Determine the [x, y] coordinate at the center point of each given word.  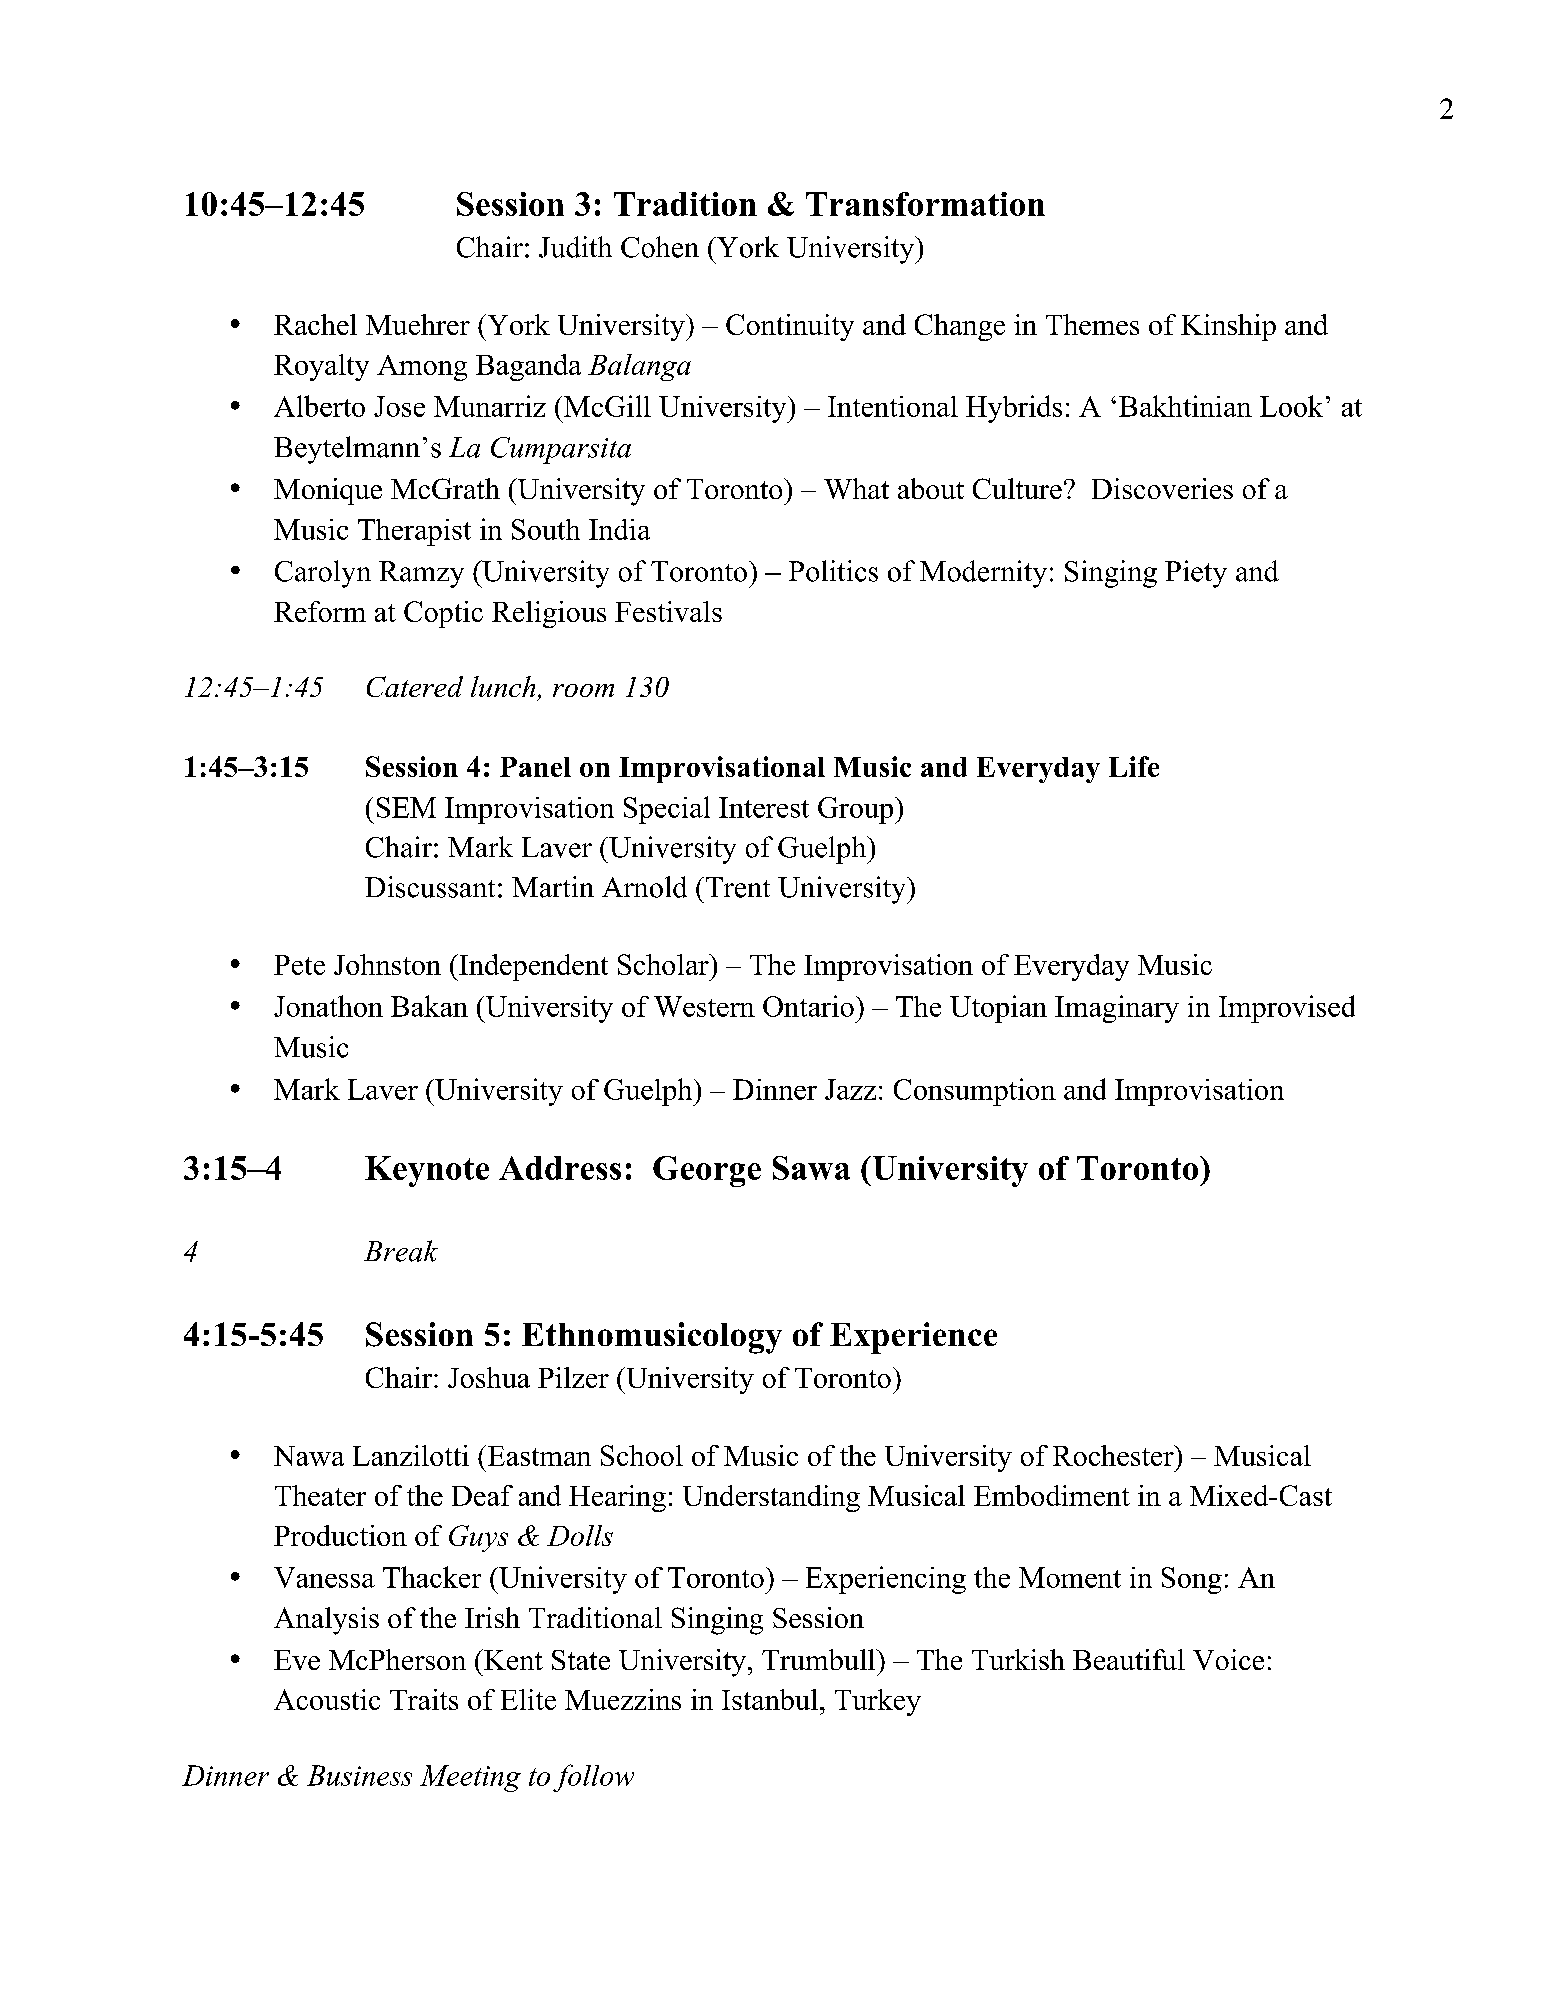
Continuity [790, 327]
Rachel [315, 324]
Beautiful [1129, 1659]
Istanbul [770, 1699]
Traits [424, 1699]
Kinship [1228, 327]
